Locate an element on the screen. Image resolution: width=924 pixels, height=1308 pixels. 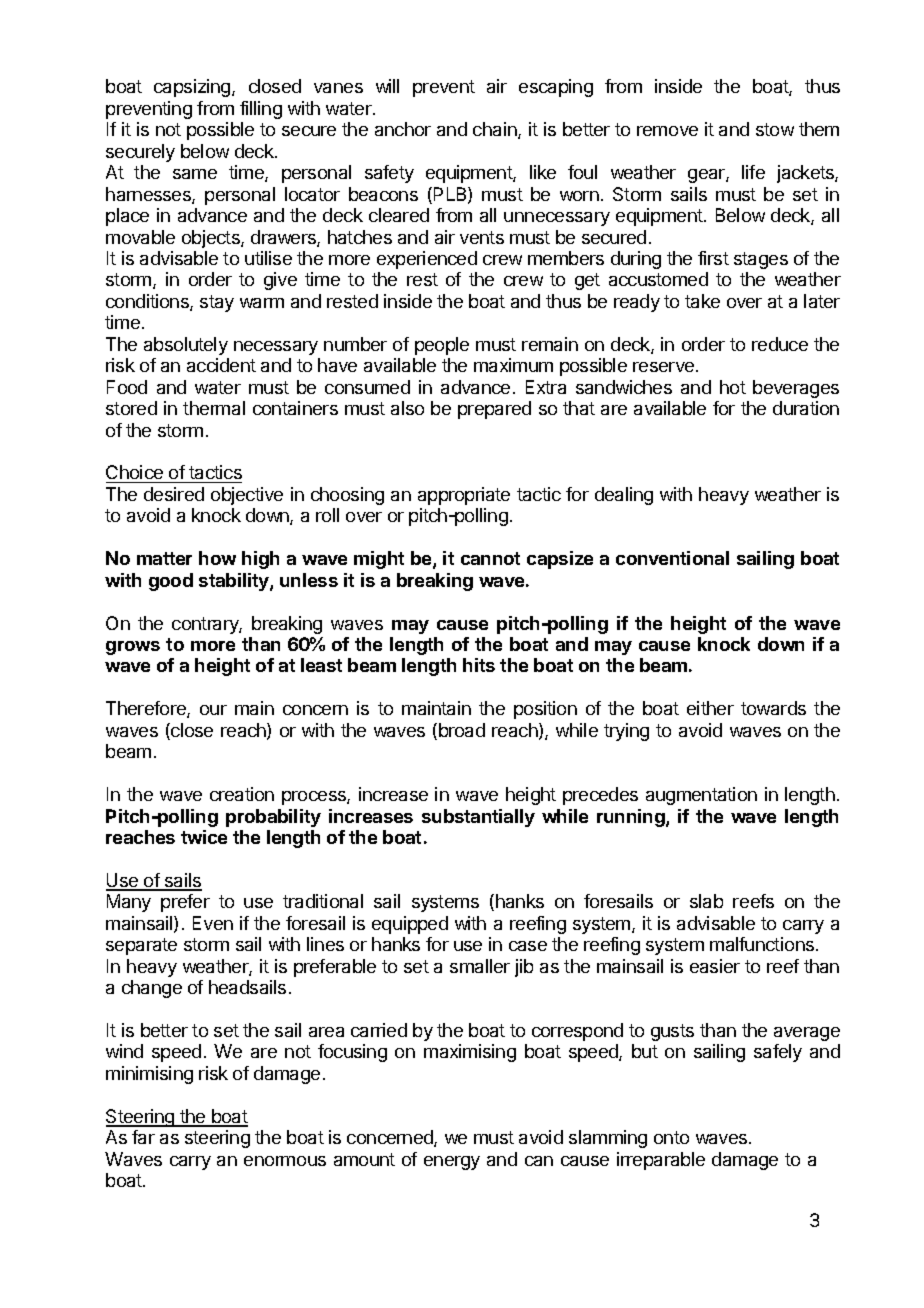
stability is located at coordinates (235, 582).
